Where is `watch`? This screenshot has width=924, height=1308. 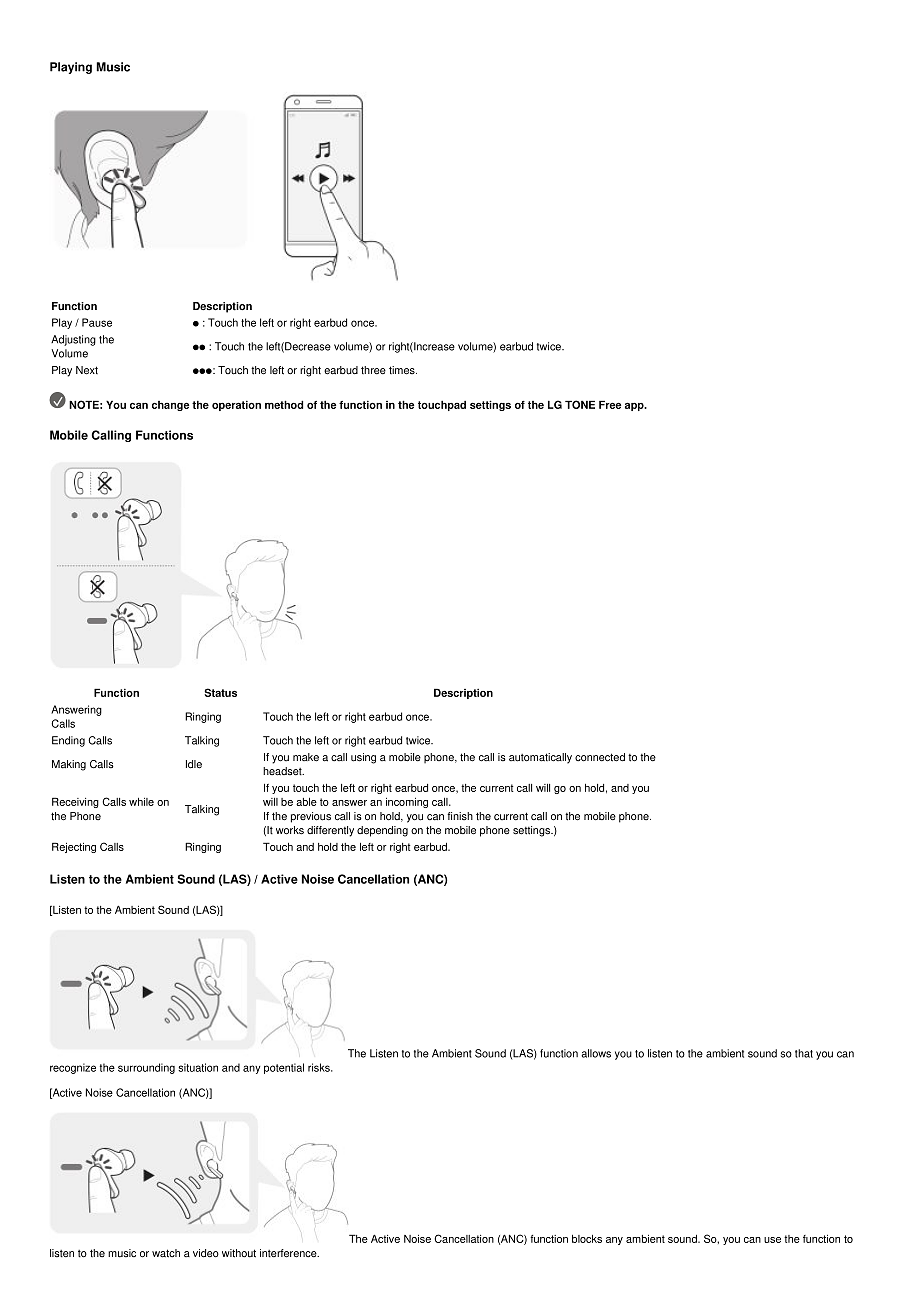
watch is located at coordinates (166, 1253).
